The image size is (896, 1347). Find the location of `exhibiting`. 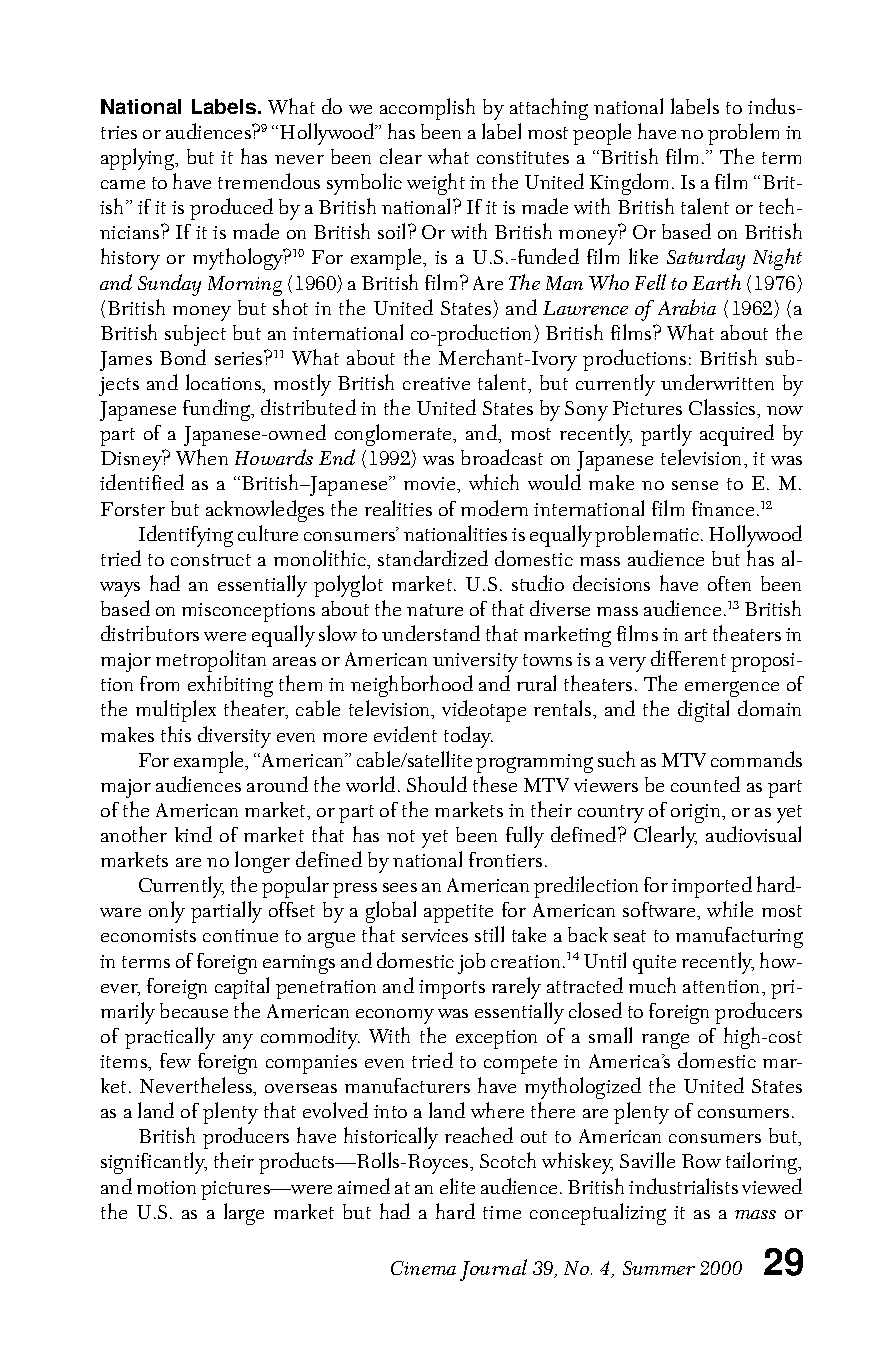

exhibiting is located at coordinates (230, 686).
